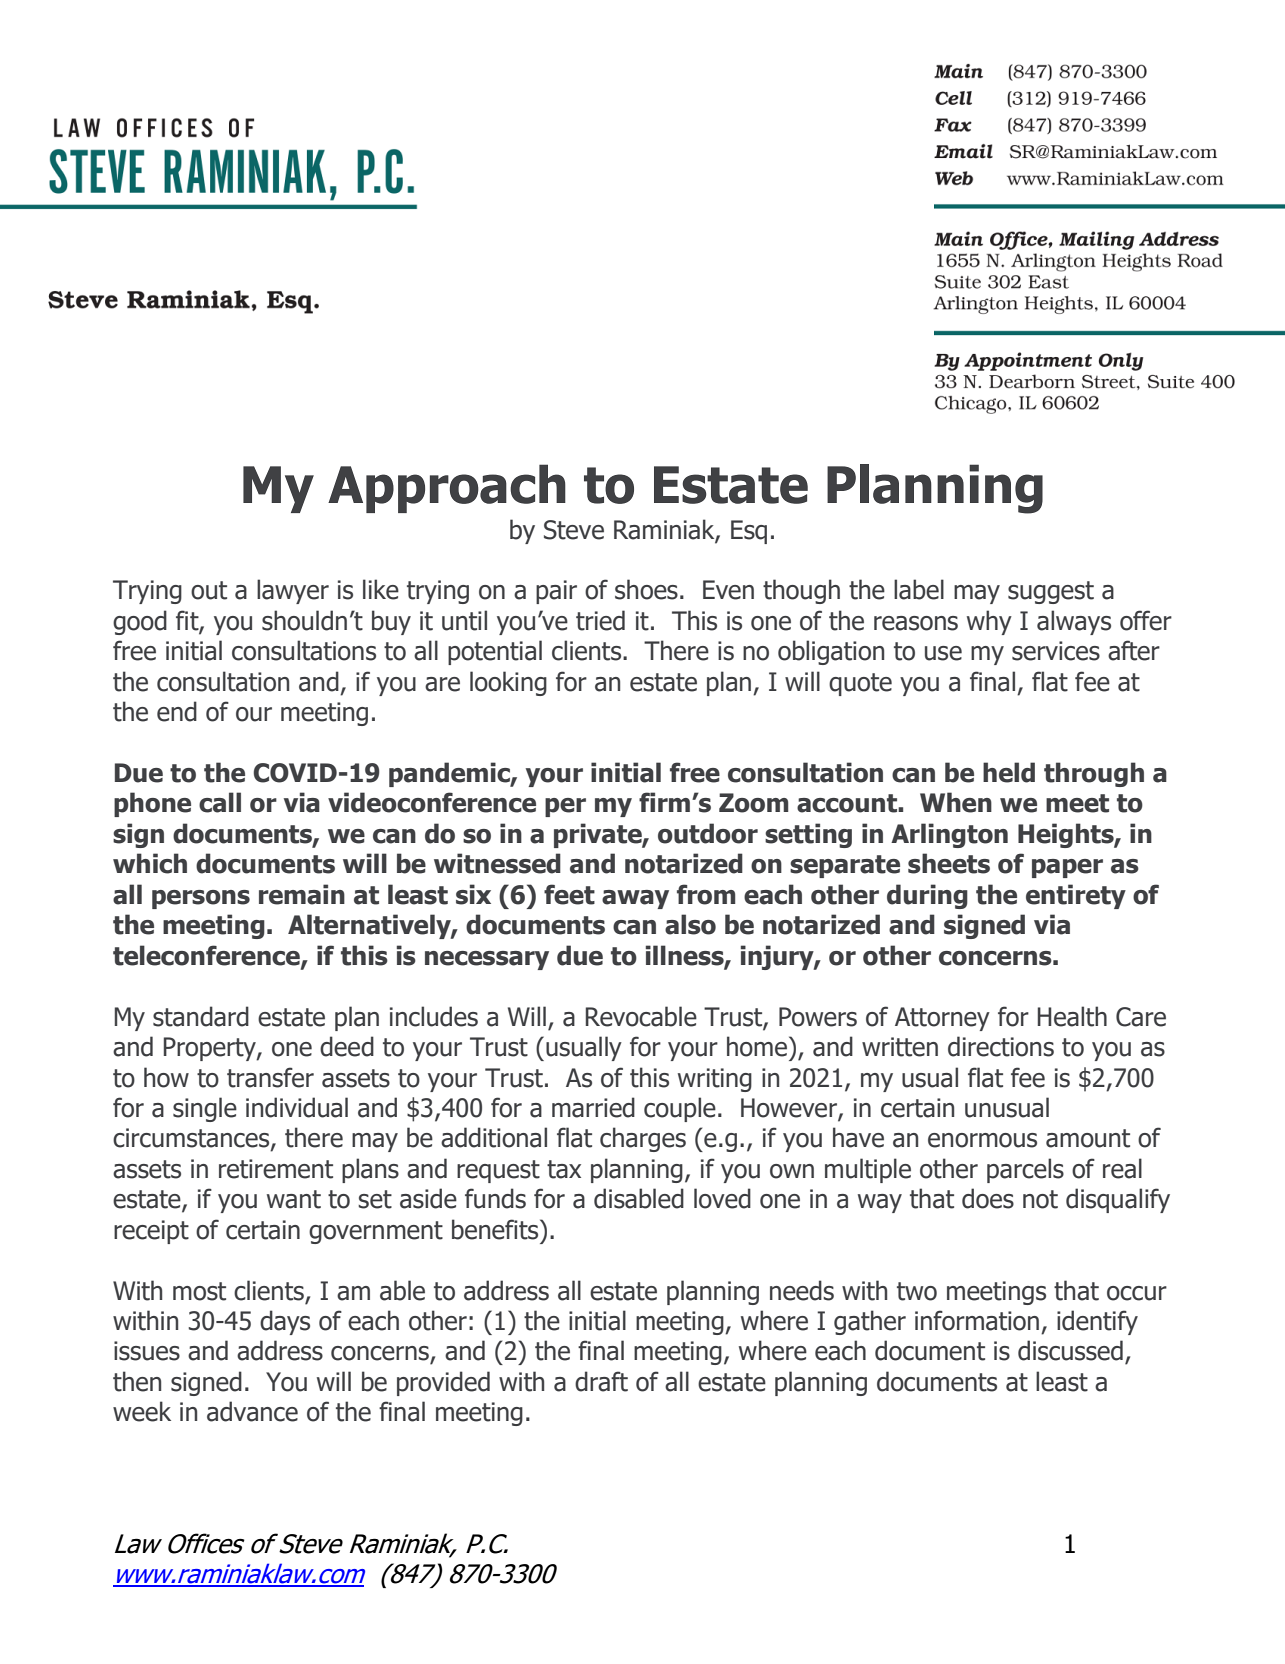  Describe the element at coordinates (749, 532) in the screenshot. I see `Esq` at that location.
